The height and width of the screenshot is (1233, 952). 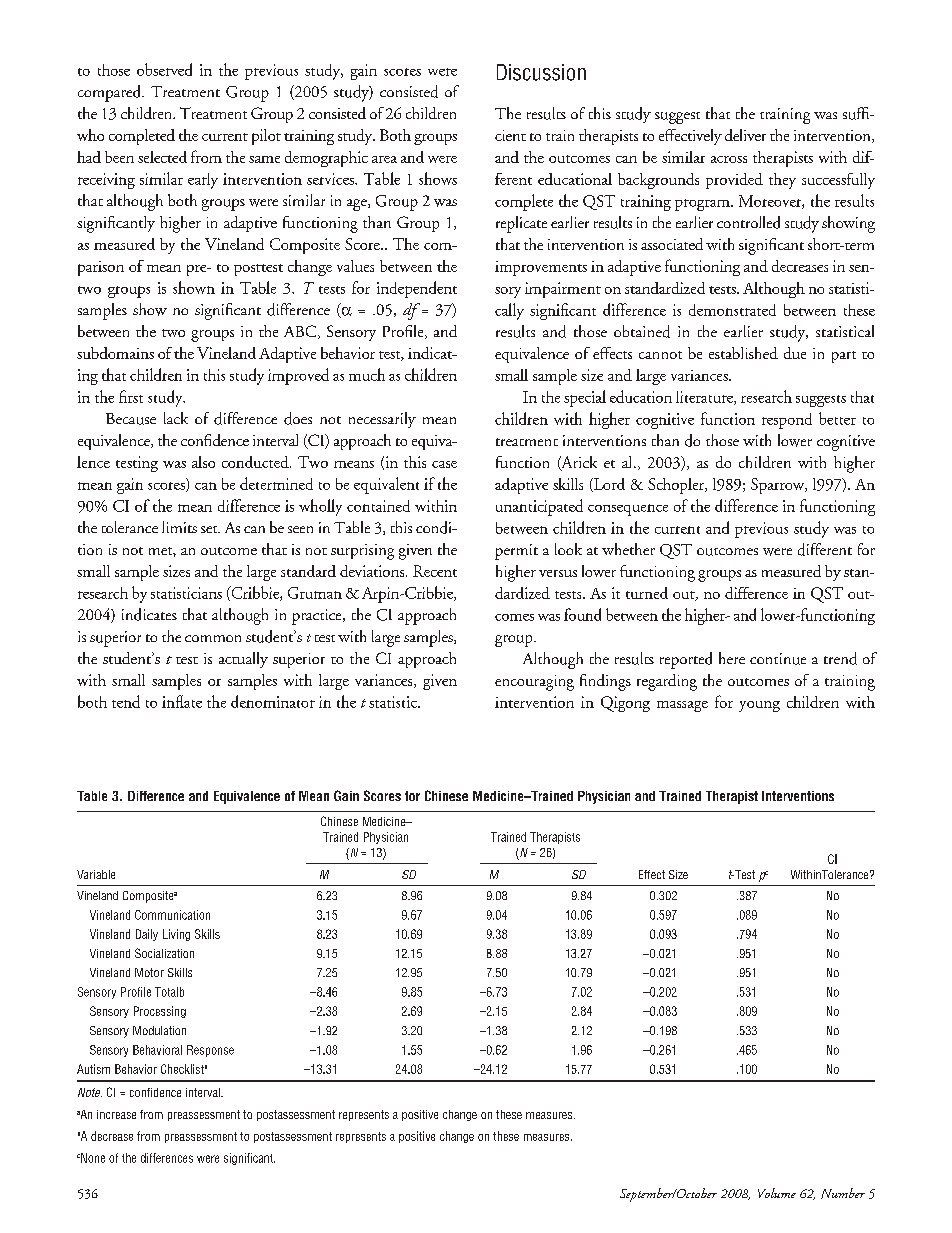 I want to click on Discussion, so click(x=541, y=72).
